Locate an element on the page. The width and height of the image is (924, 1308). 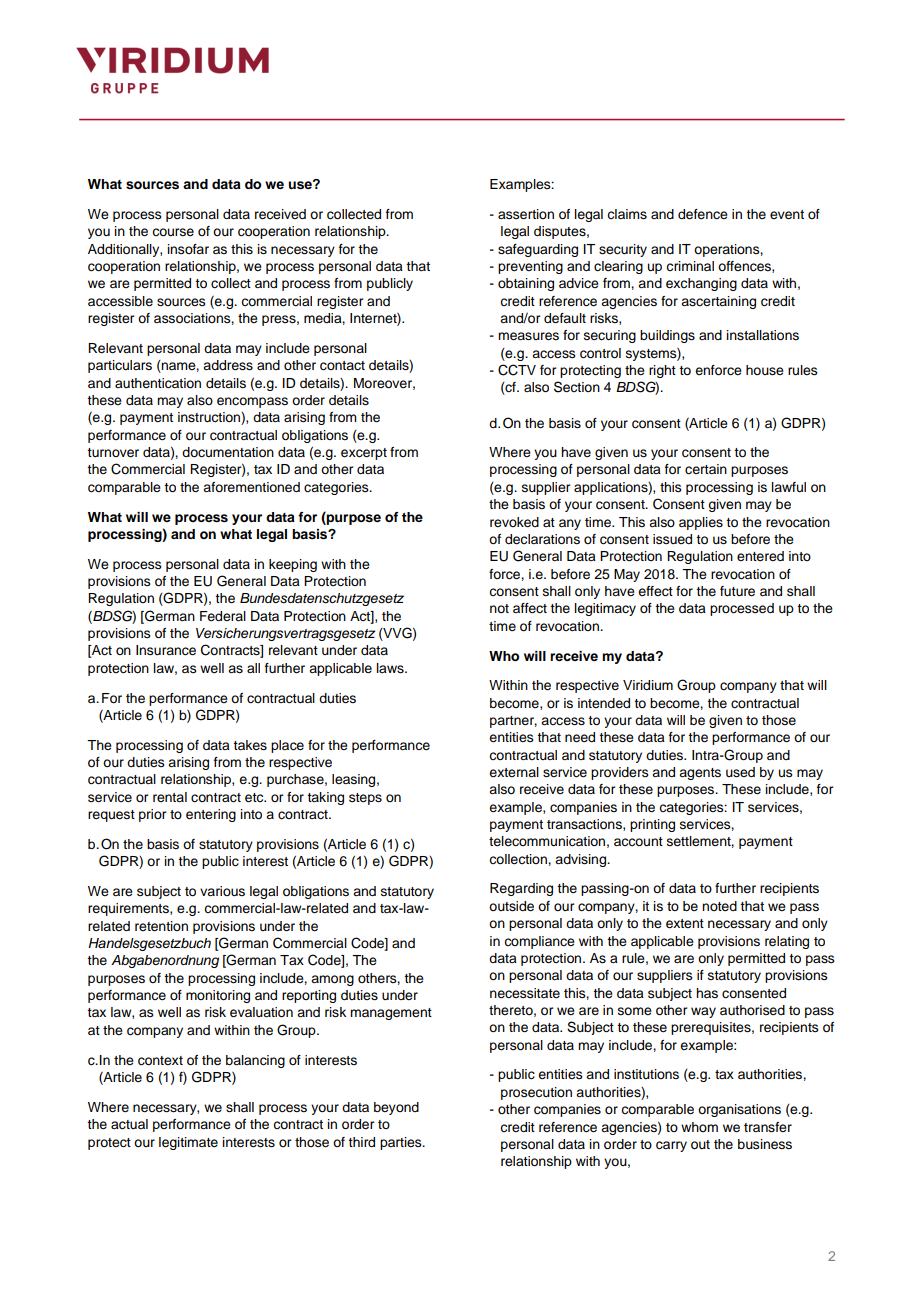
aforementioned is located at coordinates (251, 487).
